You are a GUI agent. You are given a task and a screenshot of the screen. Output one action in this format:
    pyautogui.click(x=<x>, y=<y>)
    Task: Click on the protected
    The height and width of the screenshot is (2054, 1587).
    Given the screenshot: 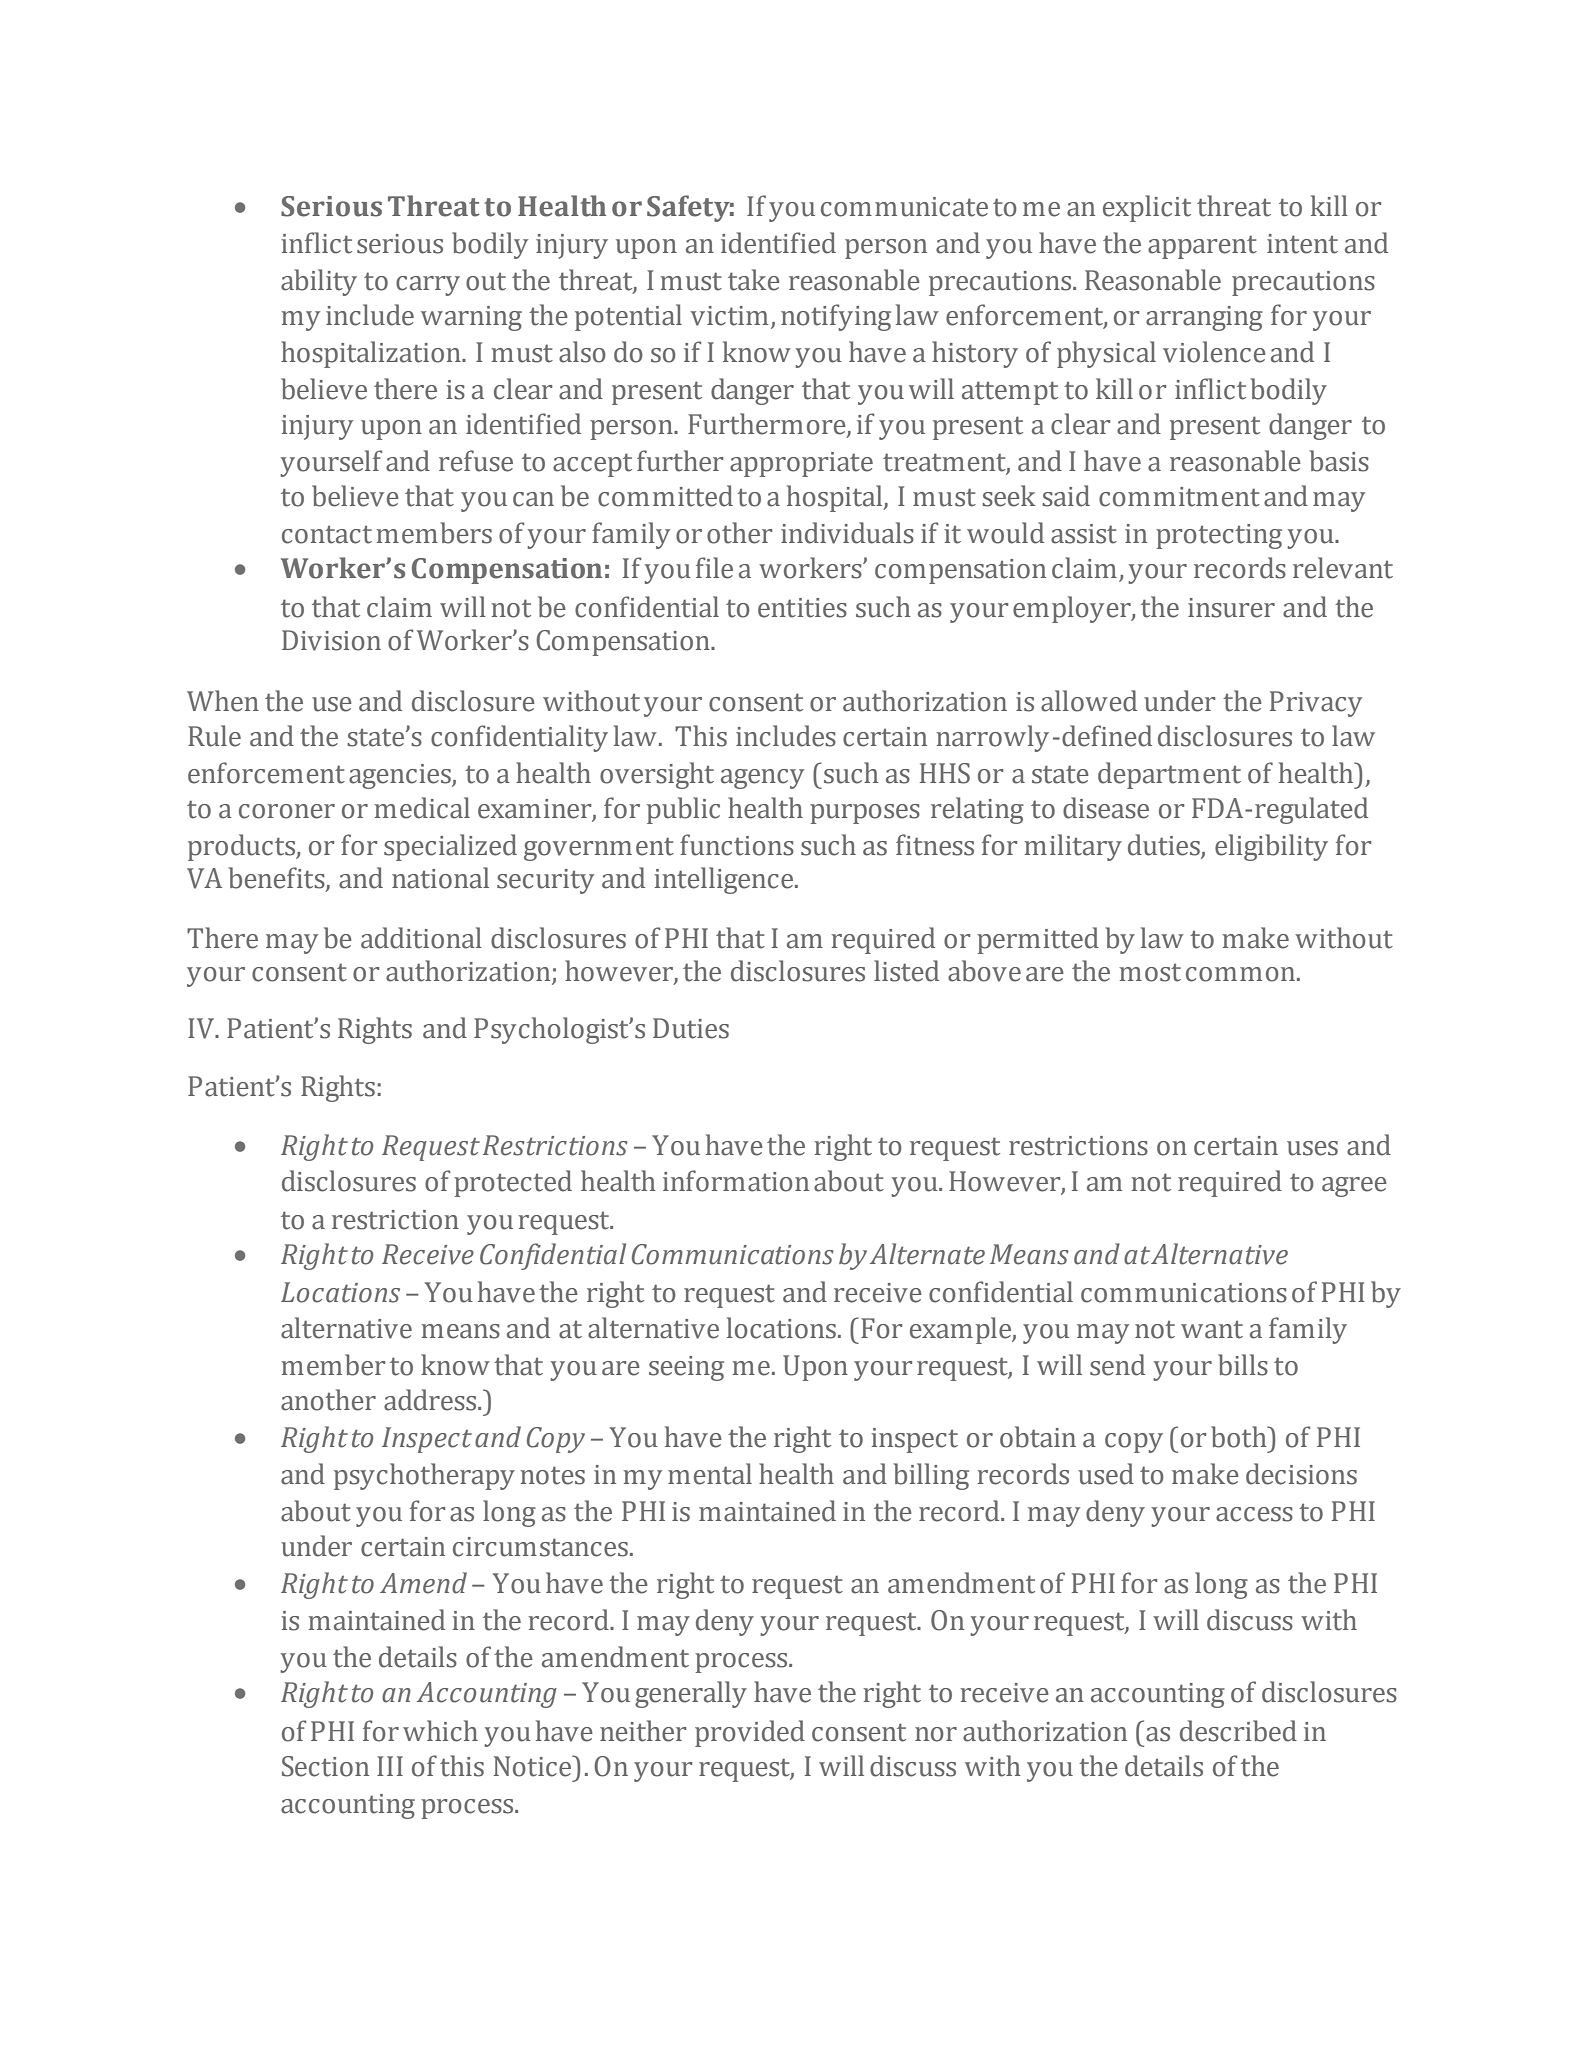 What is the action you would take?
    pyautogui.click(x=513, y=1183)
